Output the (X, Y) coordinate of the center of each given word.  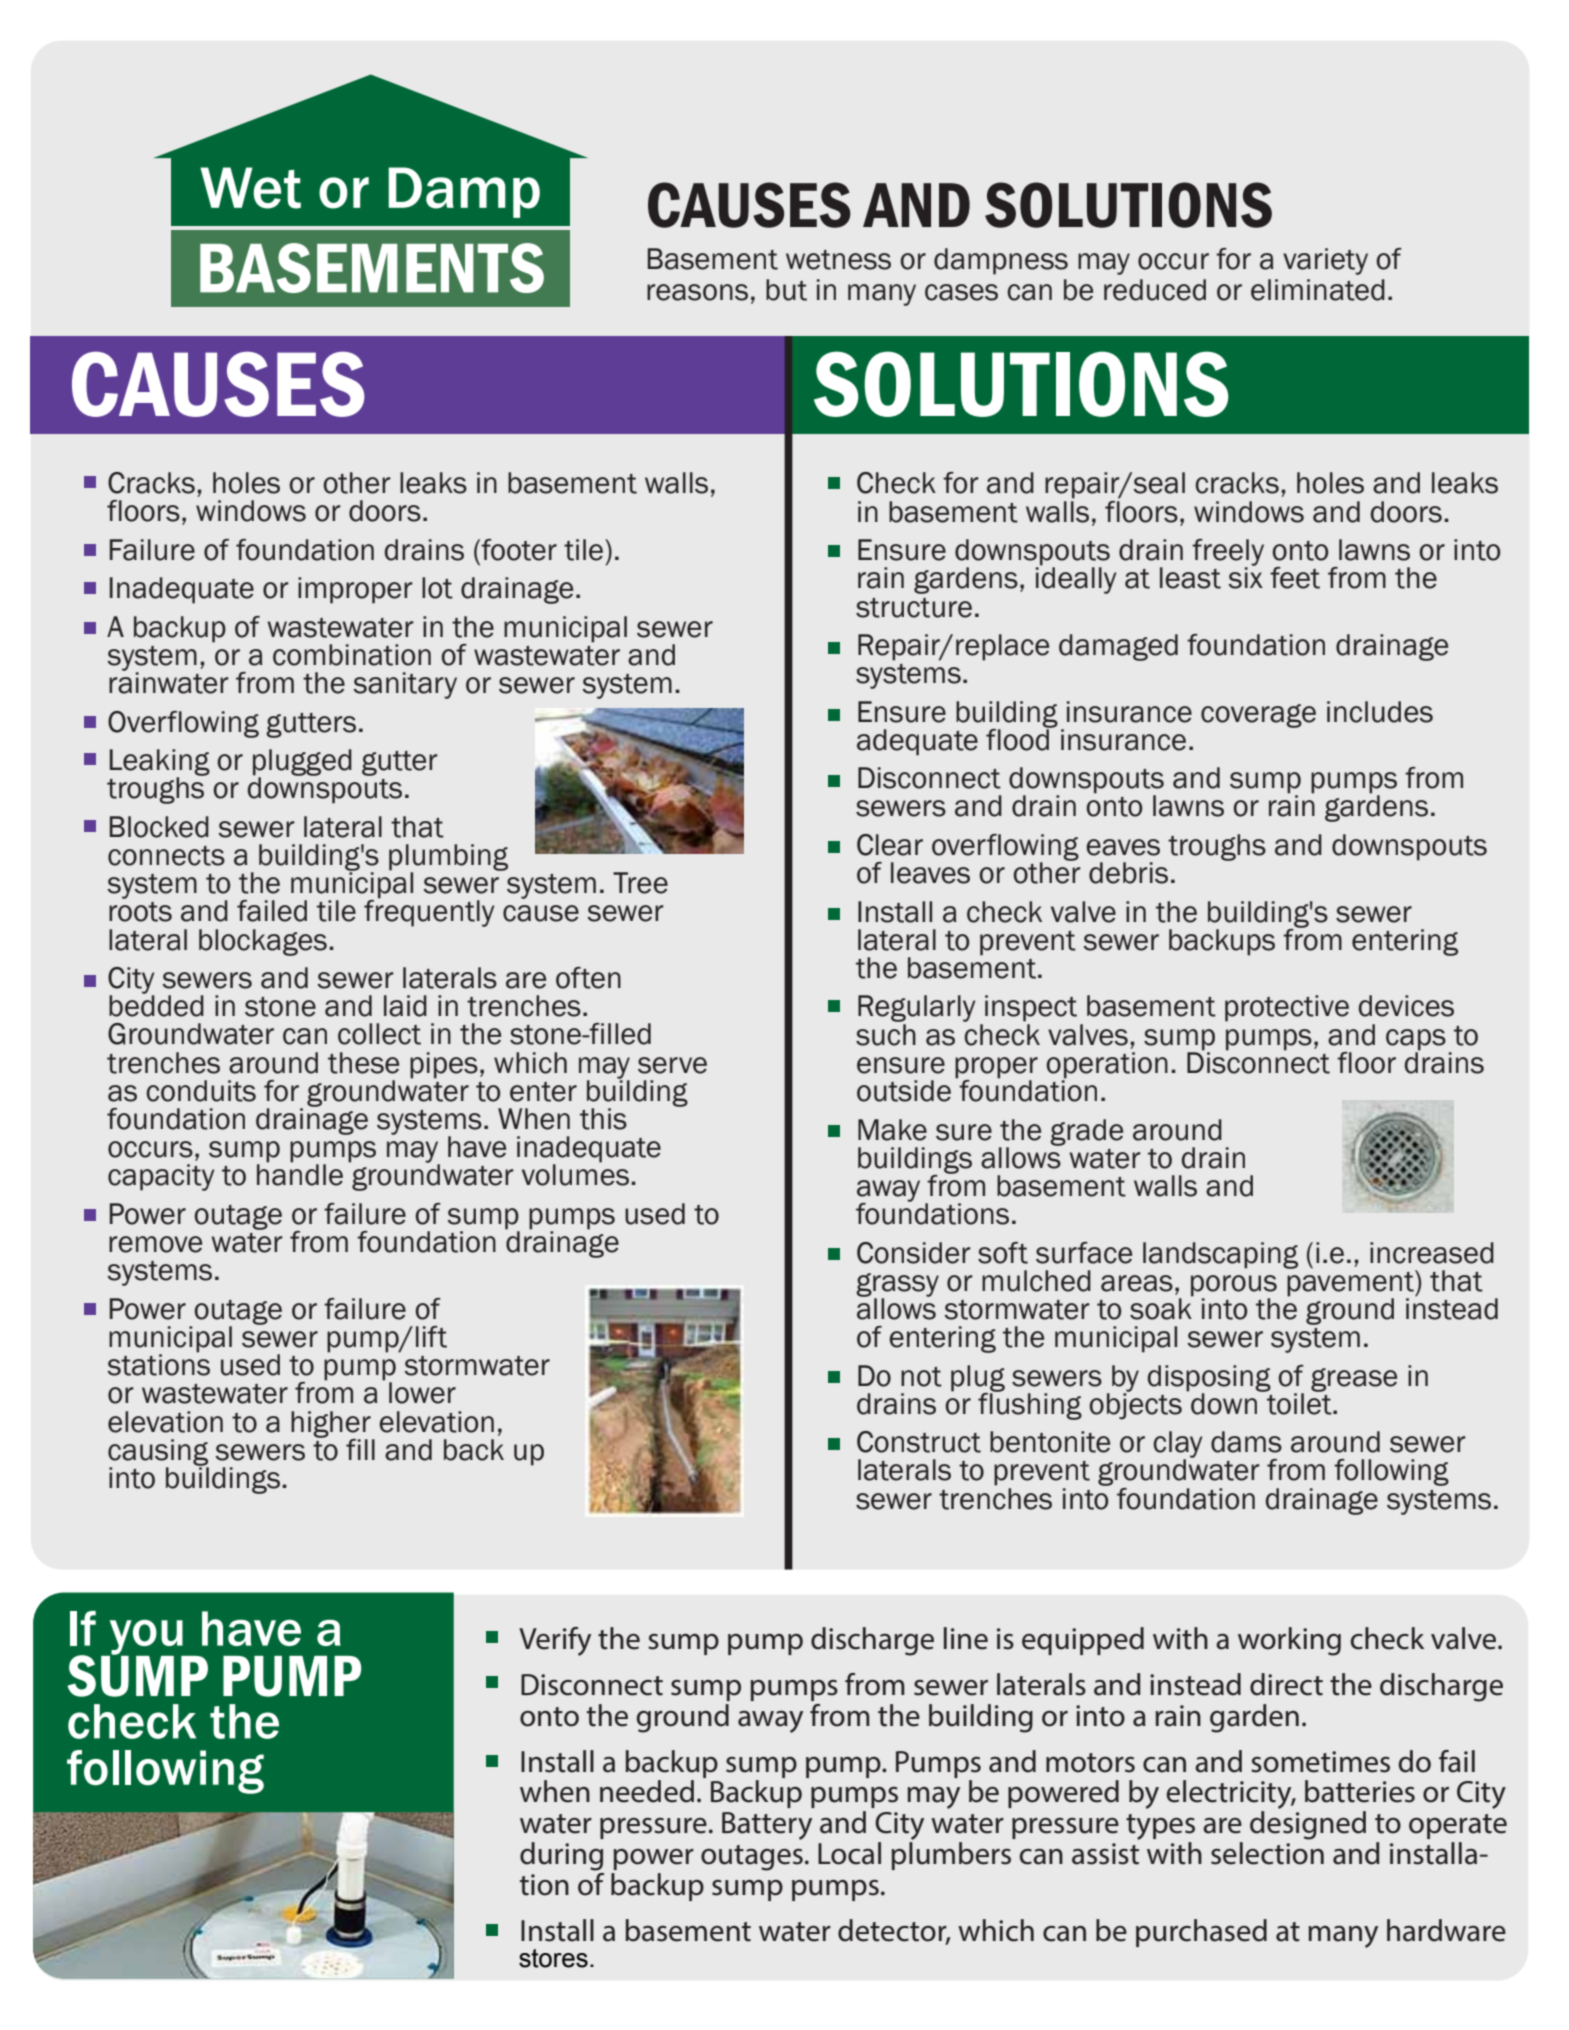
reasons (697, 292)
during (561, 1856)
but (786, 290)
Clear (890, 845)
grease (1354, 1380)
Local (849, 1853)
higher (332, 1425)
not (921, 1377)
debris (1128, 873)
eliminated (1318, 290)
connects (166, 856)
